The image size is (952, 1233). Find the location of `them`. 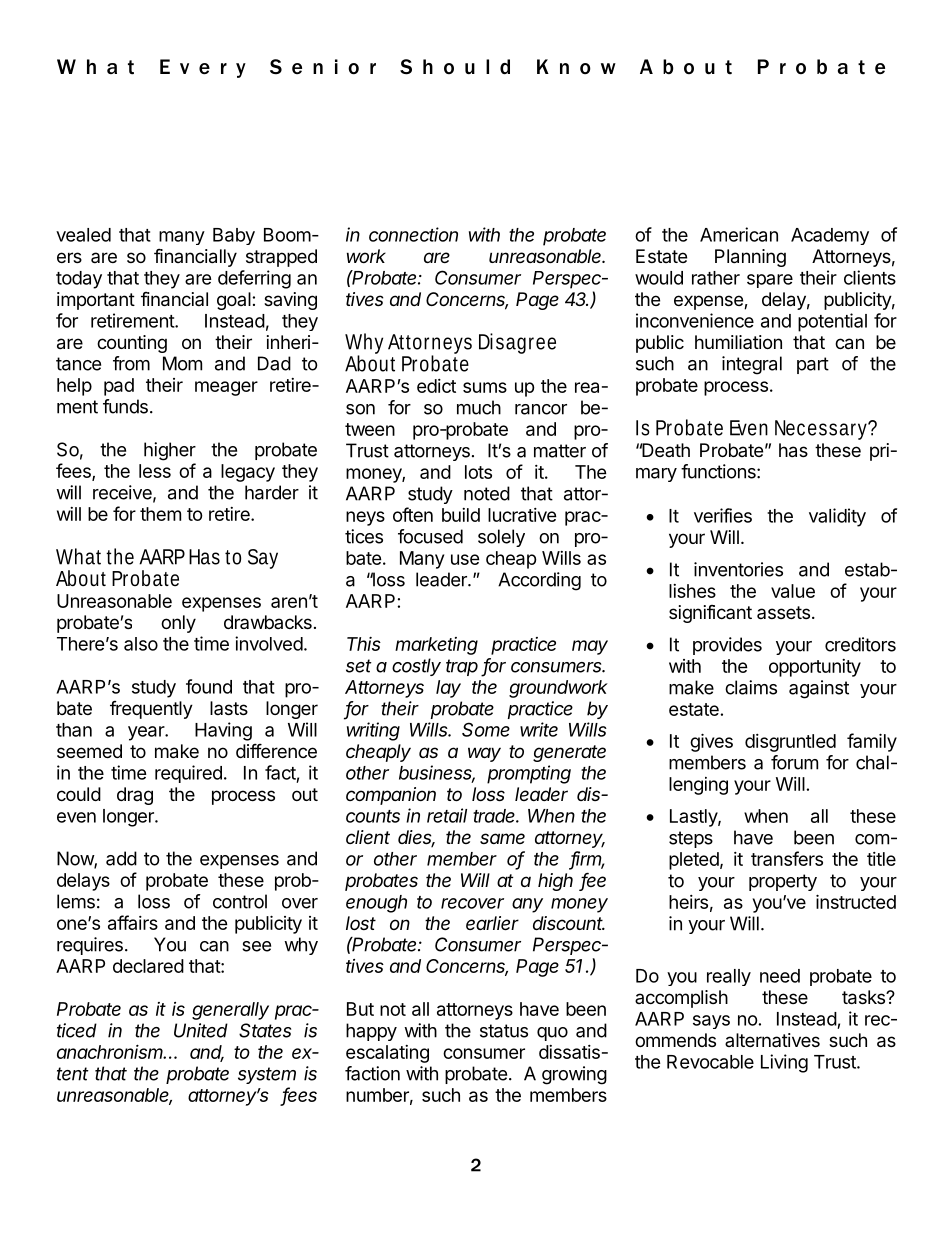

them is located at coordinates (160, 514).
